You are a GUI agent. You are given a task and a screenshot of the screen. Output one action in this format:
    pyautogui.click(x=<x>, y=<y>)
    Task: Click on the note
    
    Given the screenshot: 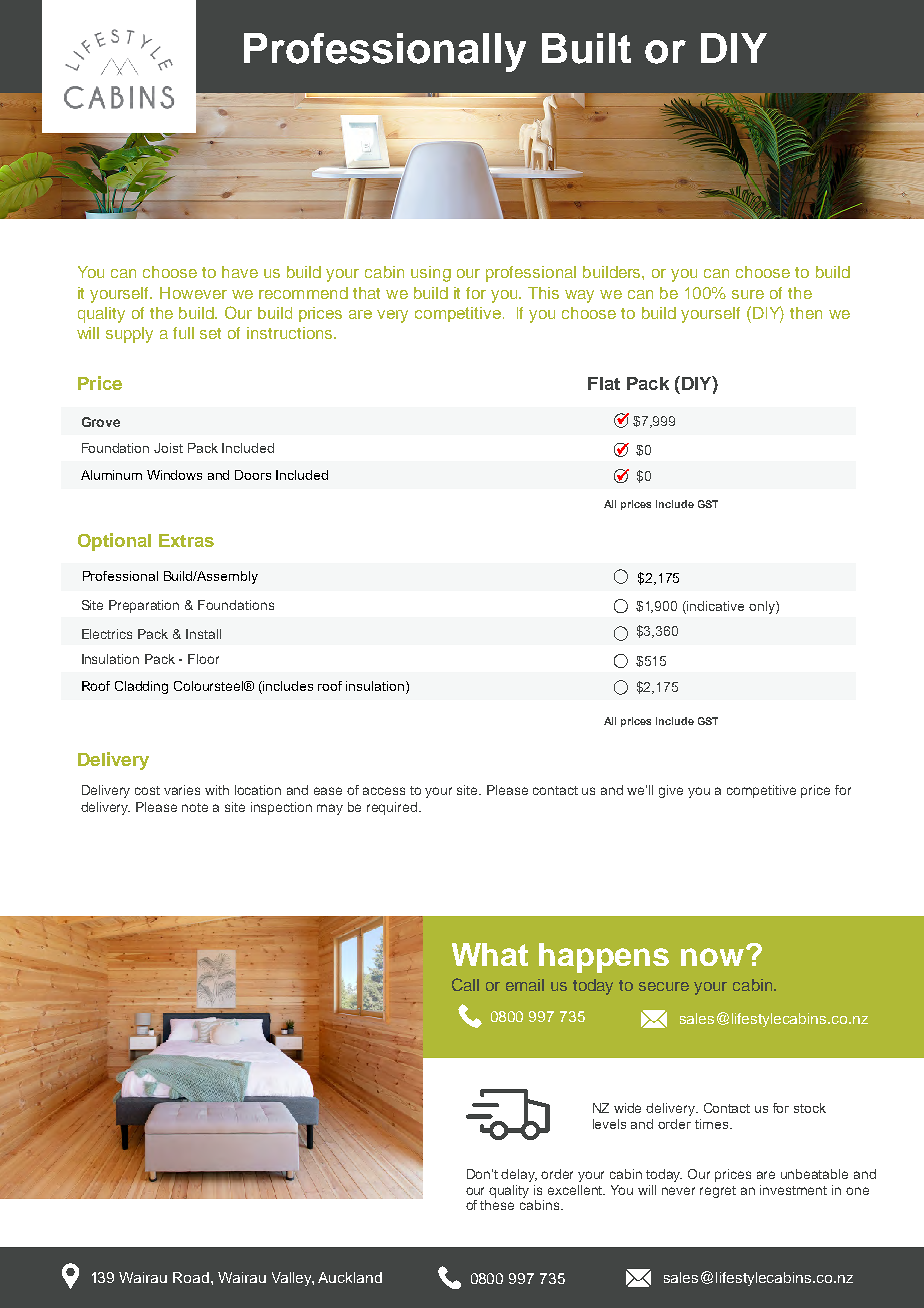 What is the action you would take?
    pyautogui.click(x=195, y=807)
